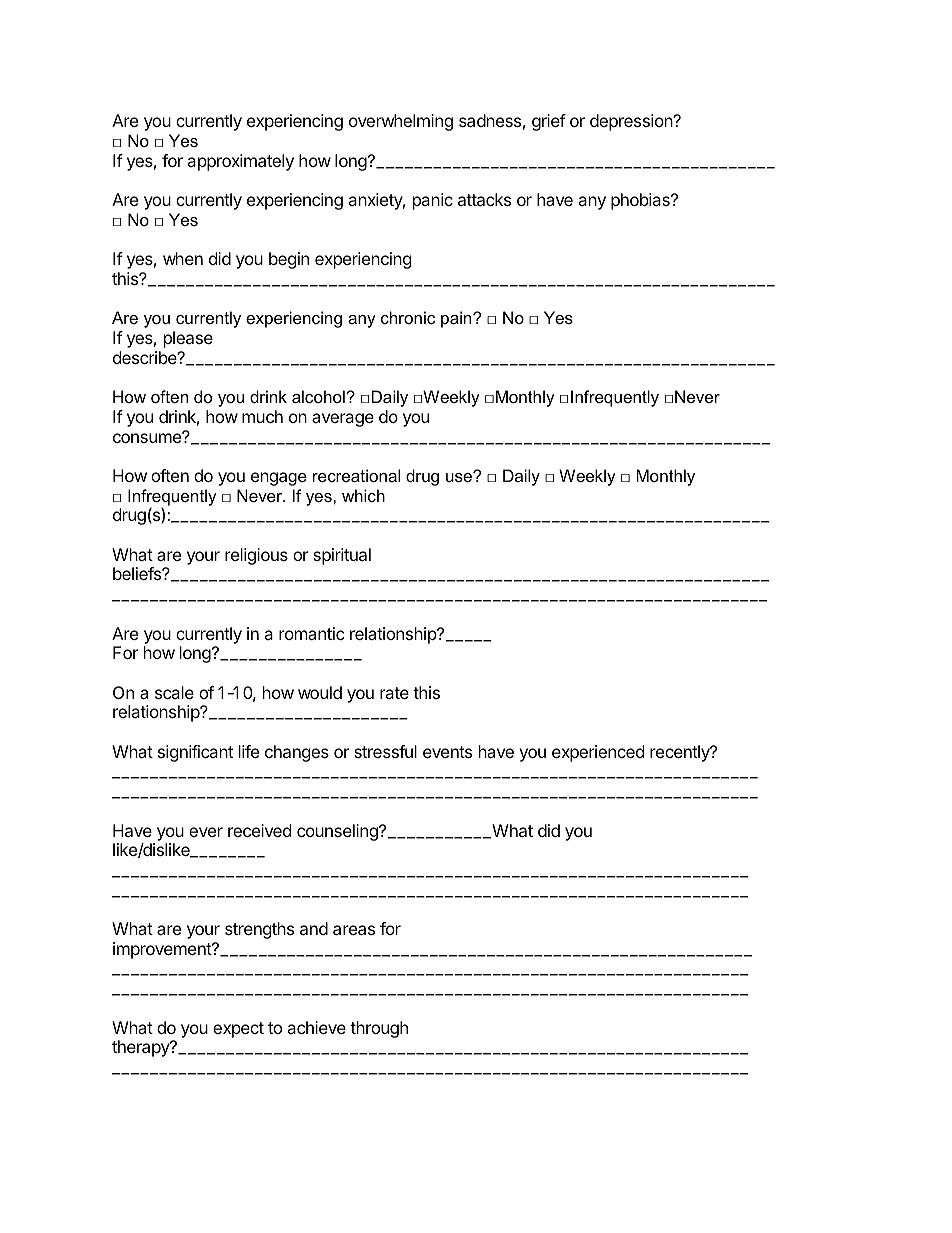 This screenshot has width=952, height=1233. I want to click on approximately, so click(240, 162).
